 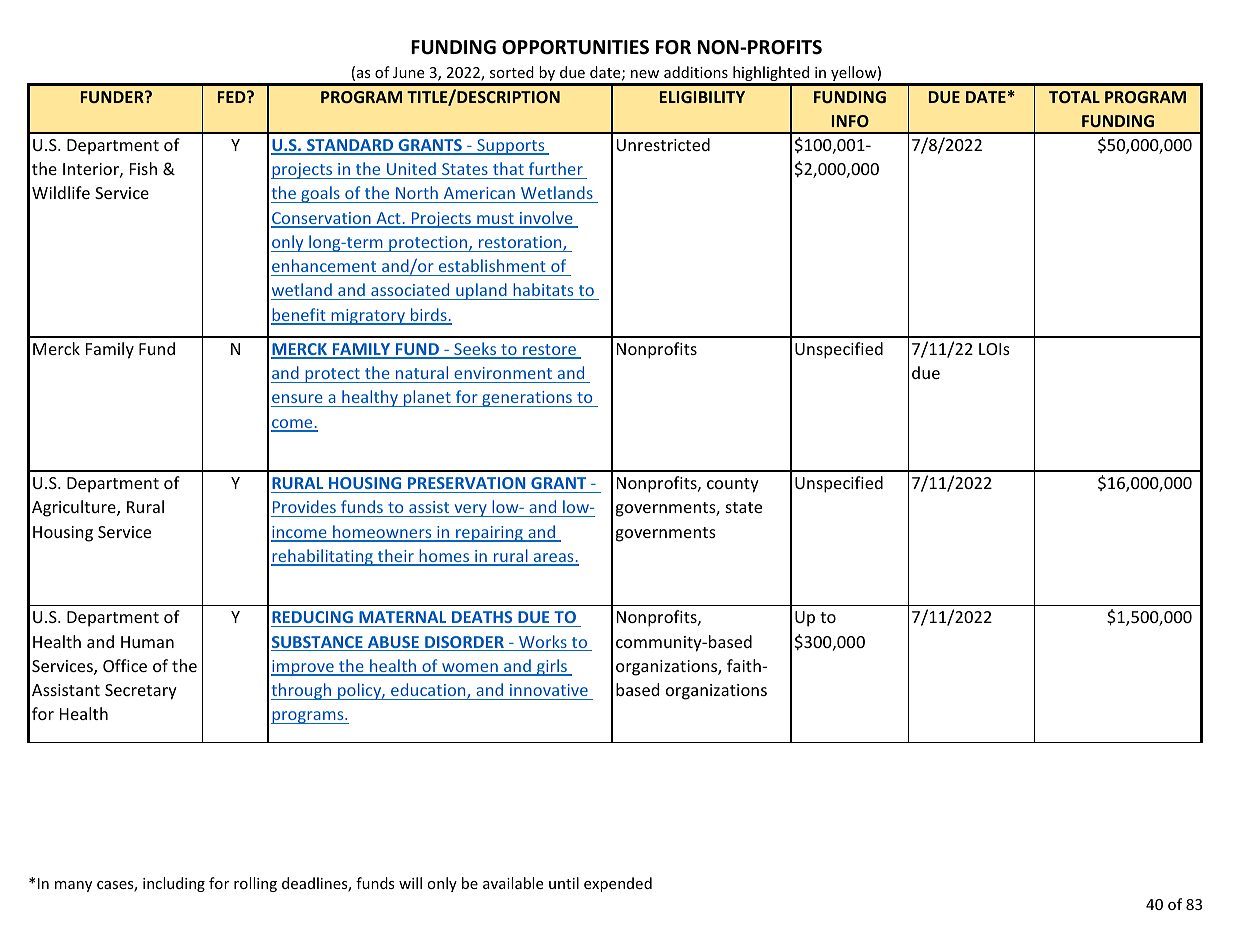 What do you see at coordinates (174, 884) in the screenshot?
I see `including` at bounding box center [174, 884].
